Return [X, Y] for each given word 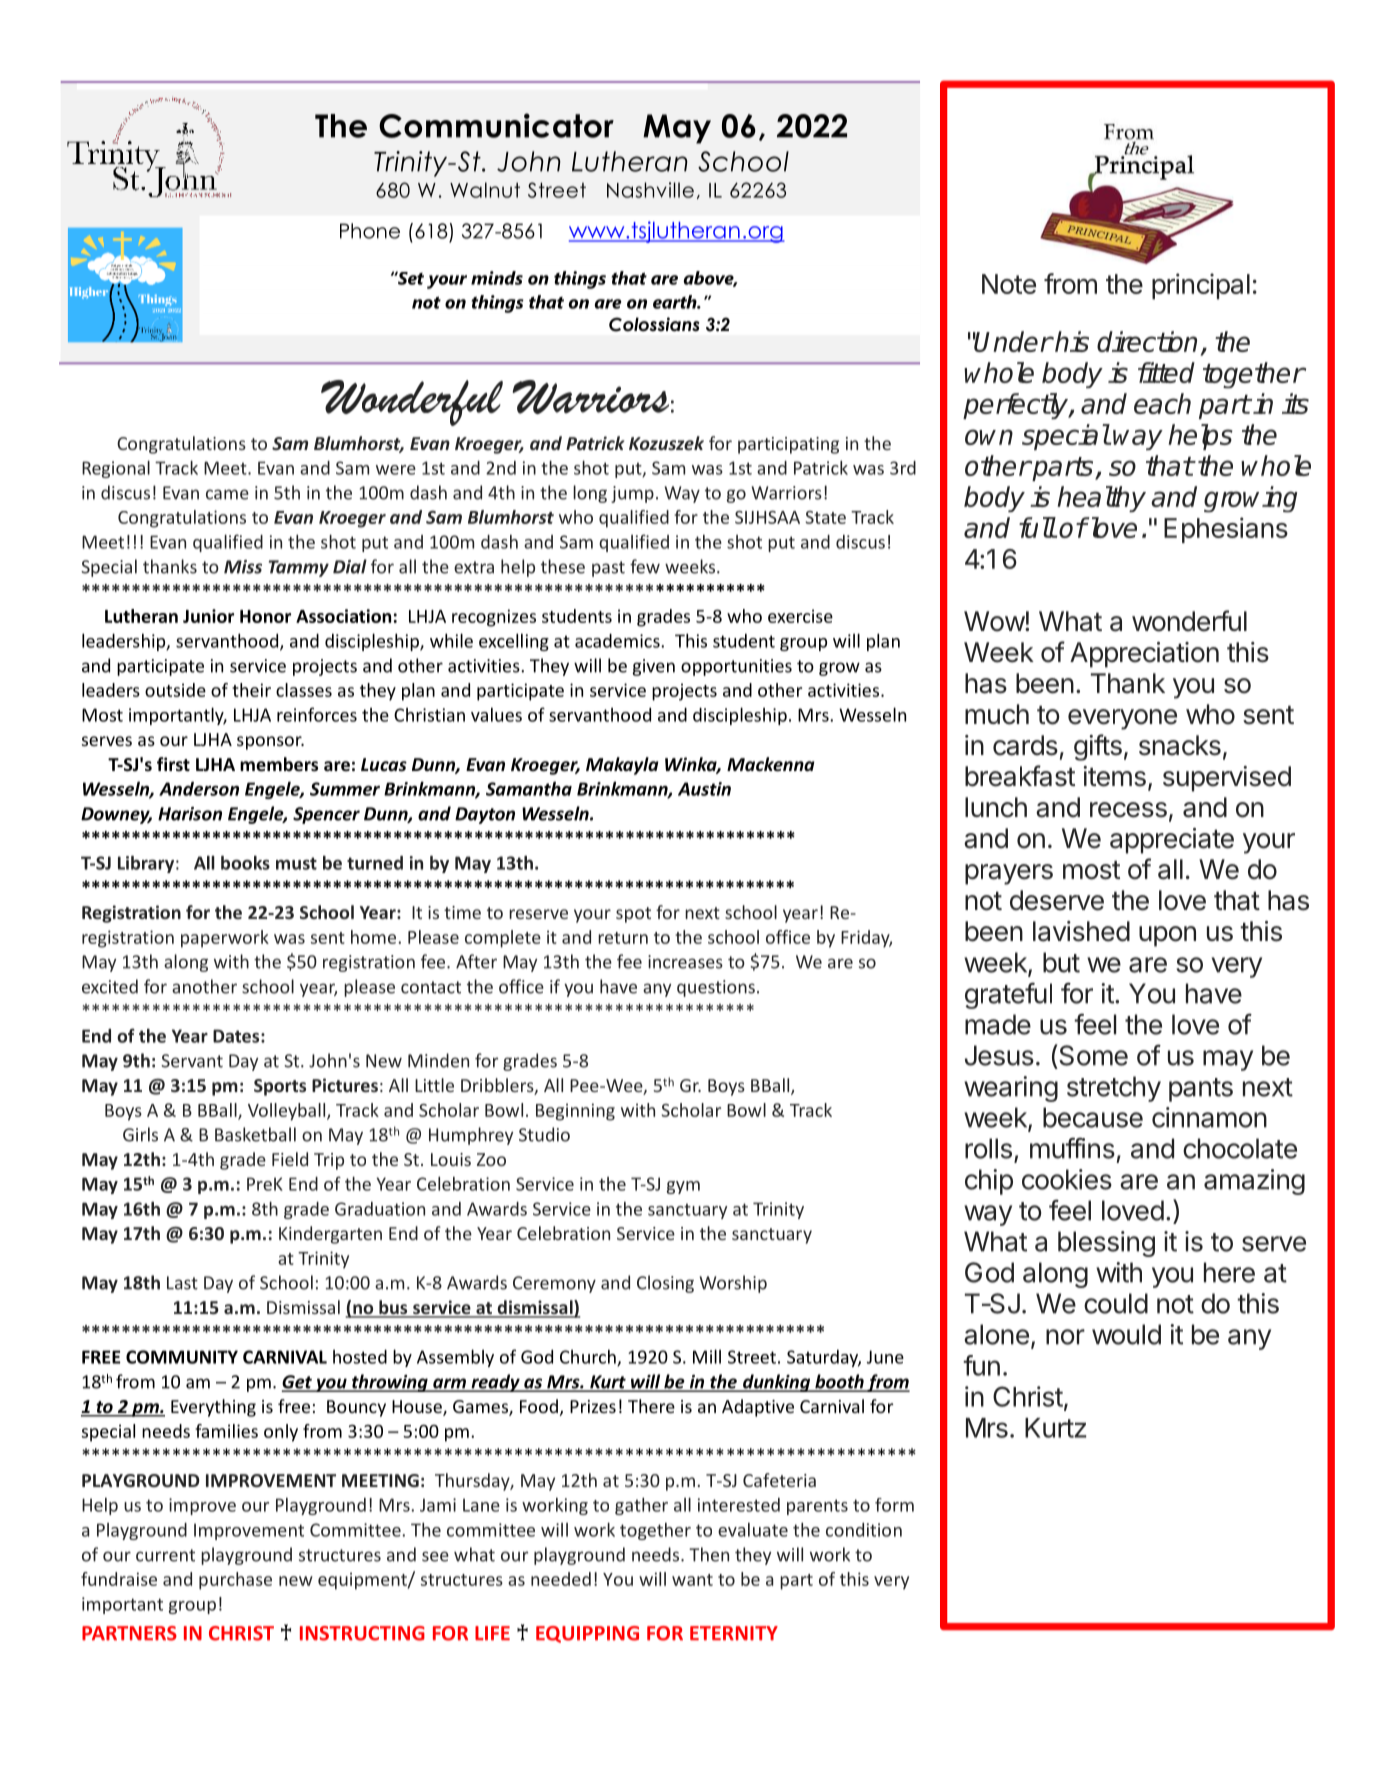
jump [632, 494]
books [245, 862]
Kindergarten [330, 1235]
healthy [1101, 499]
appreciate [1172, 841]
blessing [1106, 1244]
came [227, 494]
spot [633, 915]
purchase [235, 1581]
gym [683, 1187]
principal [1201, 286]
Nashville [650, 190]
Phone [370, 231]
